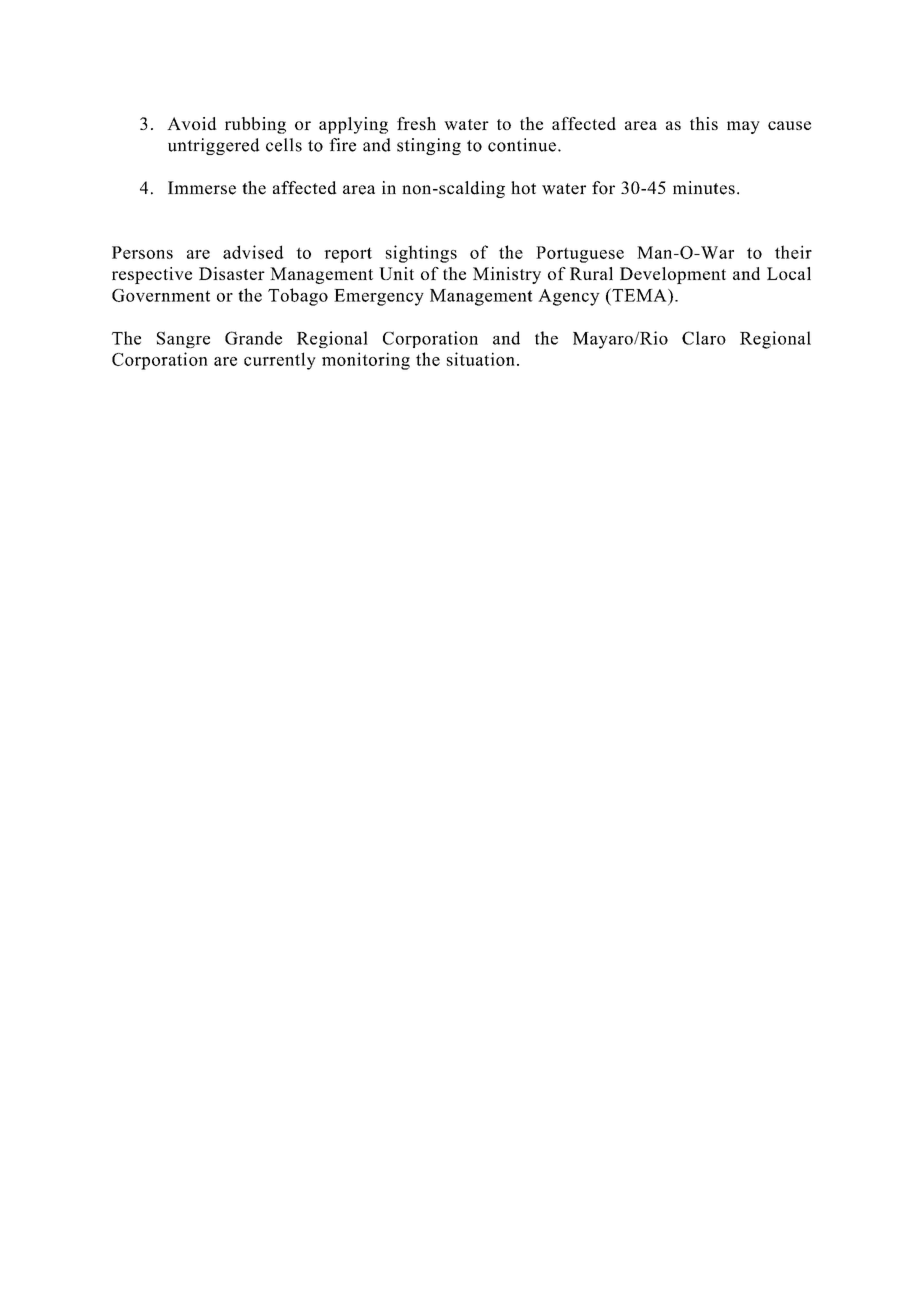 This screenshot has height=1308, width=924. What do you see at coordinates (202, 188) in the screenshot?
I see `Immerse` at bounding box center [202, 188].
